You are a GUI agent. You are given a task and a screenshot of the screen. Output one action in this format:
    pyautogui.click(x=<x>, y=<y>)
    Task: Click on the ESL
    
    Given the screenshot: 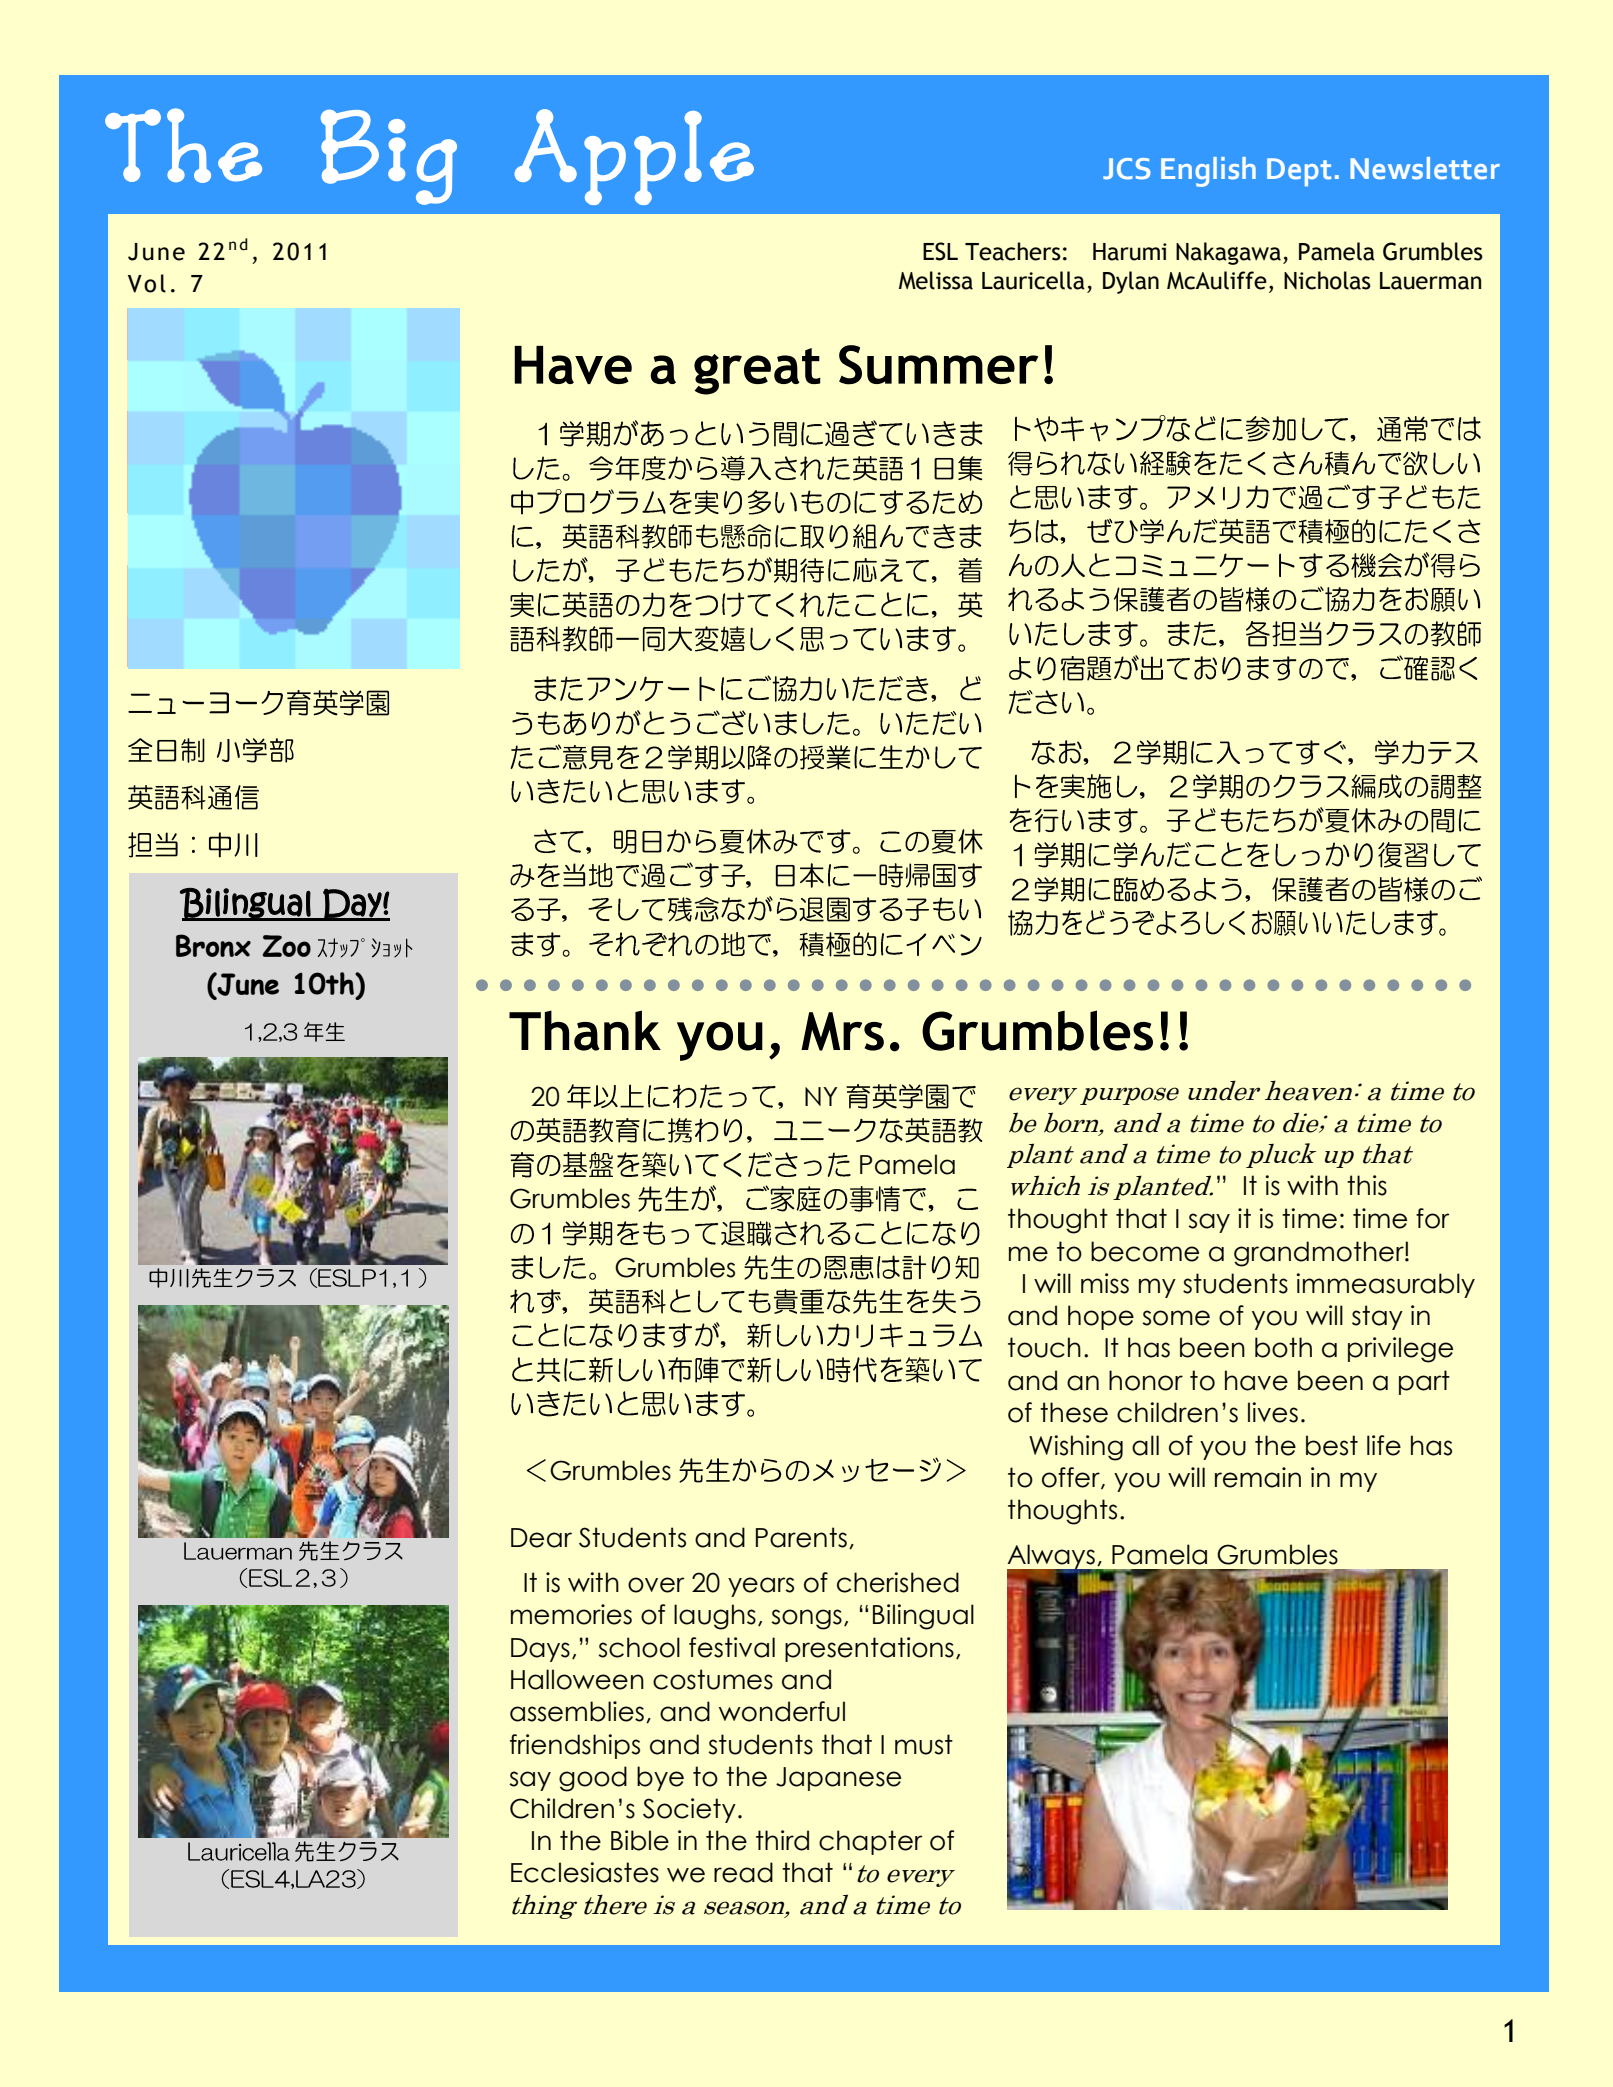 What is the action you would take?
    pyautogui.click(x=940, y=251)
